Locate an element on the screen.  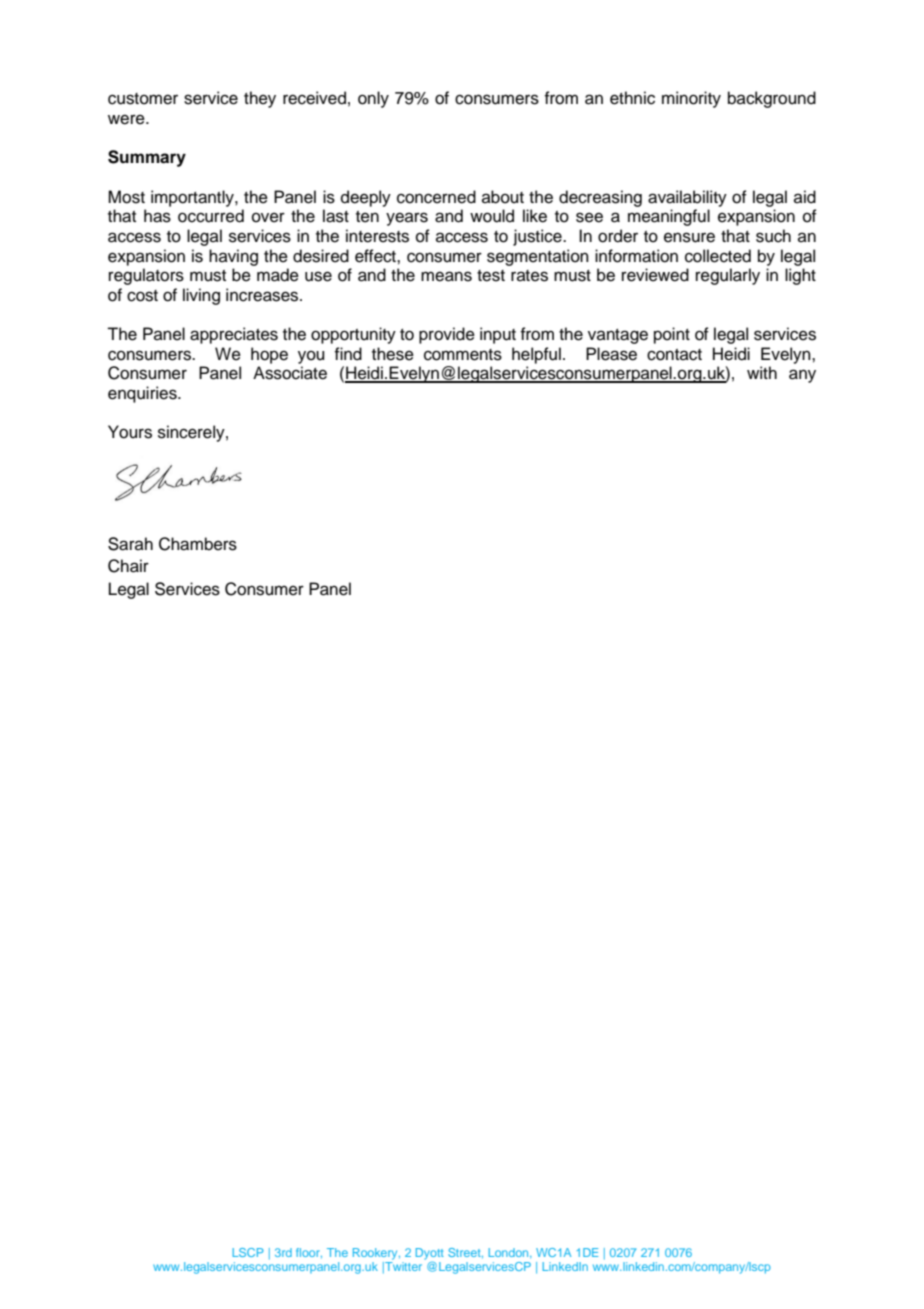
contact is located at coordinates (674, 355).
